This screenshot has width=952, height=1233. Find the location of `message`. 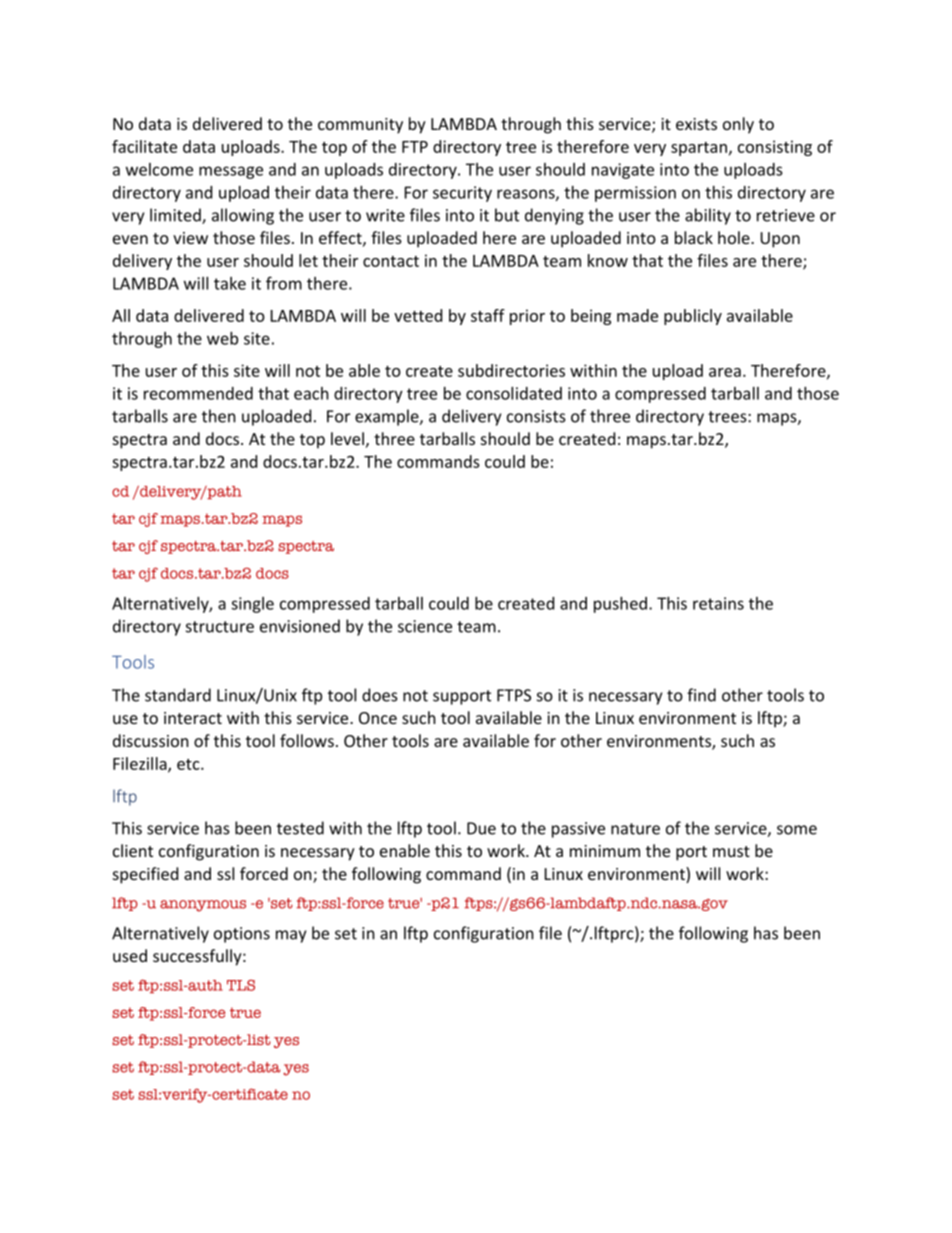

message is located at coordinates (231, 172).
